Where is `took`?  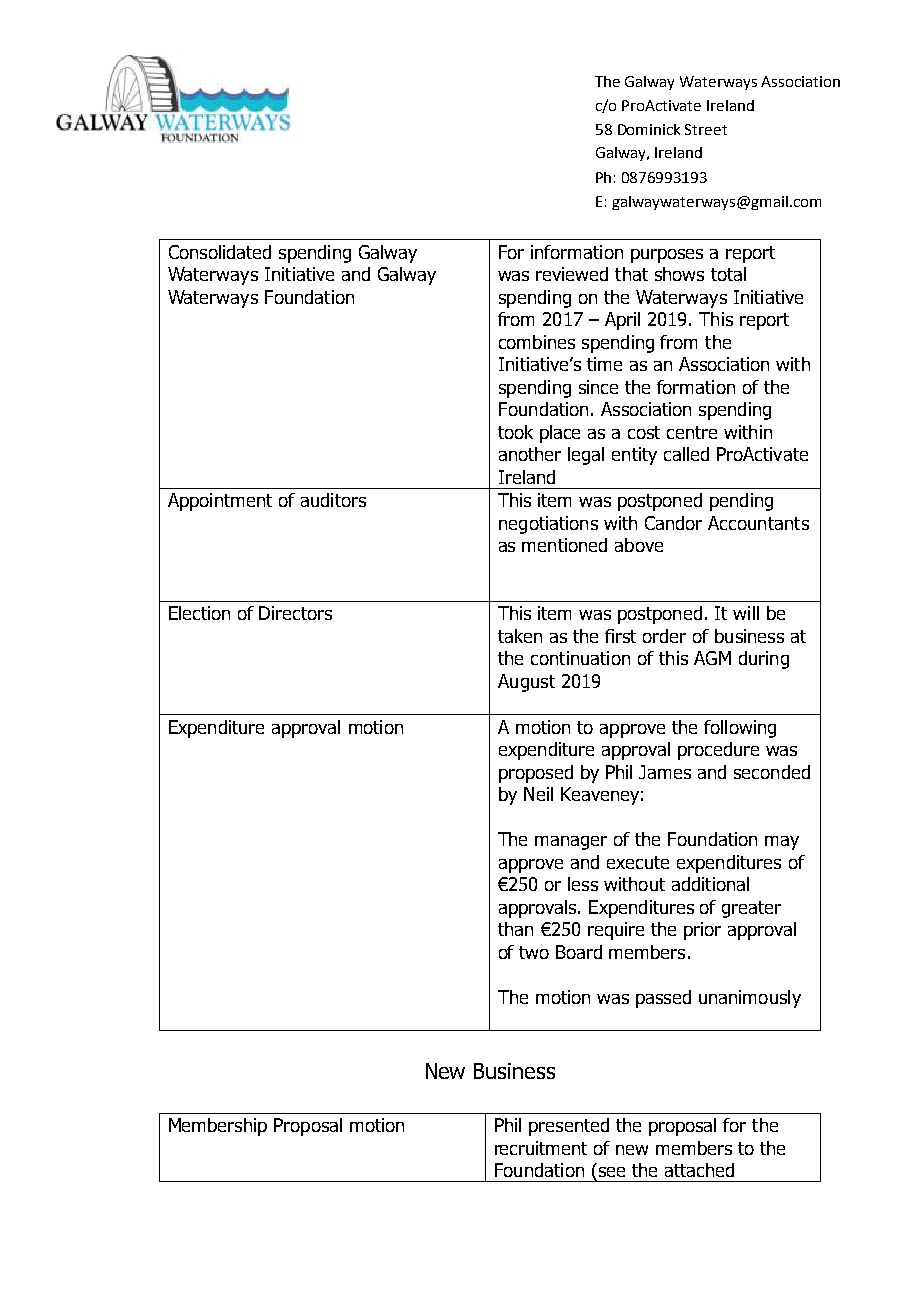 took is located at coordinates (515, 432).
